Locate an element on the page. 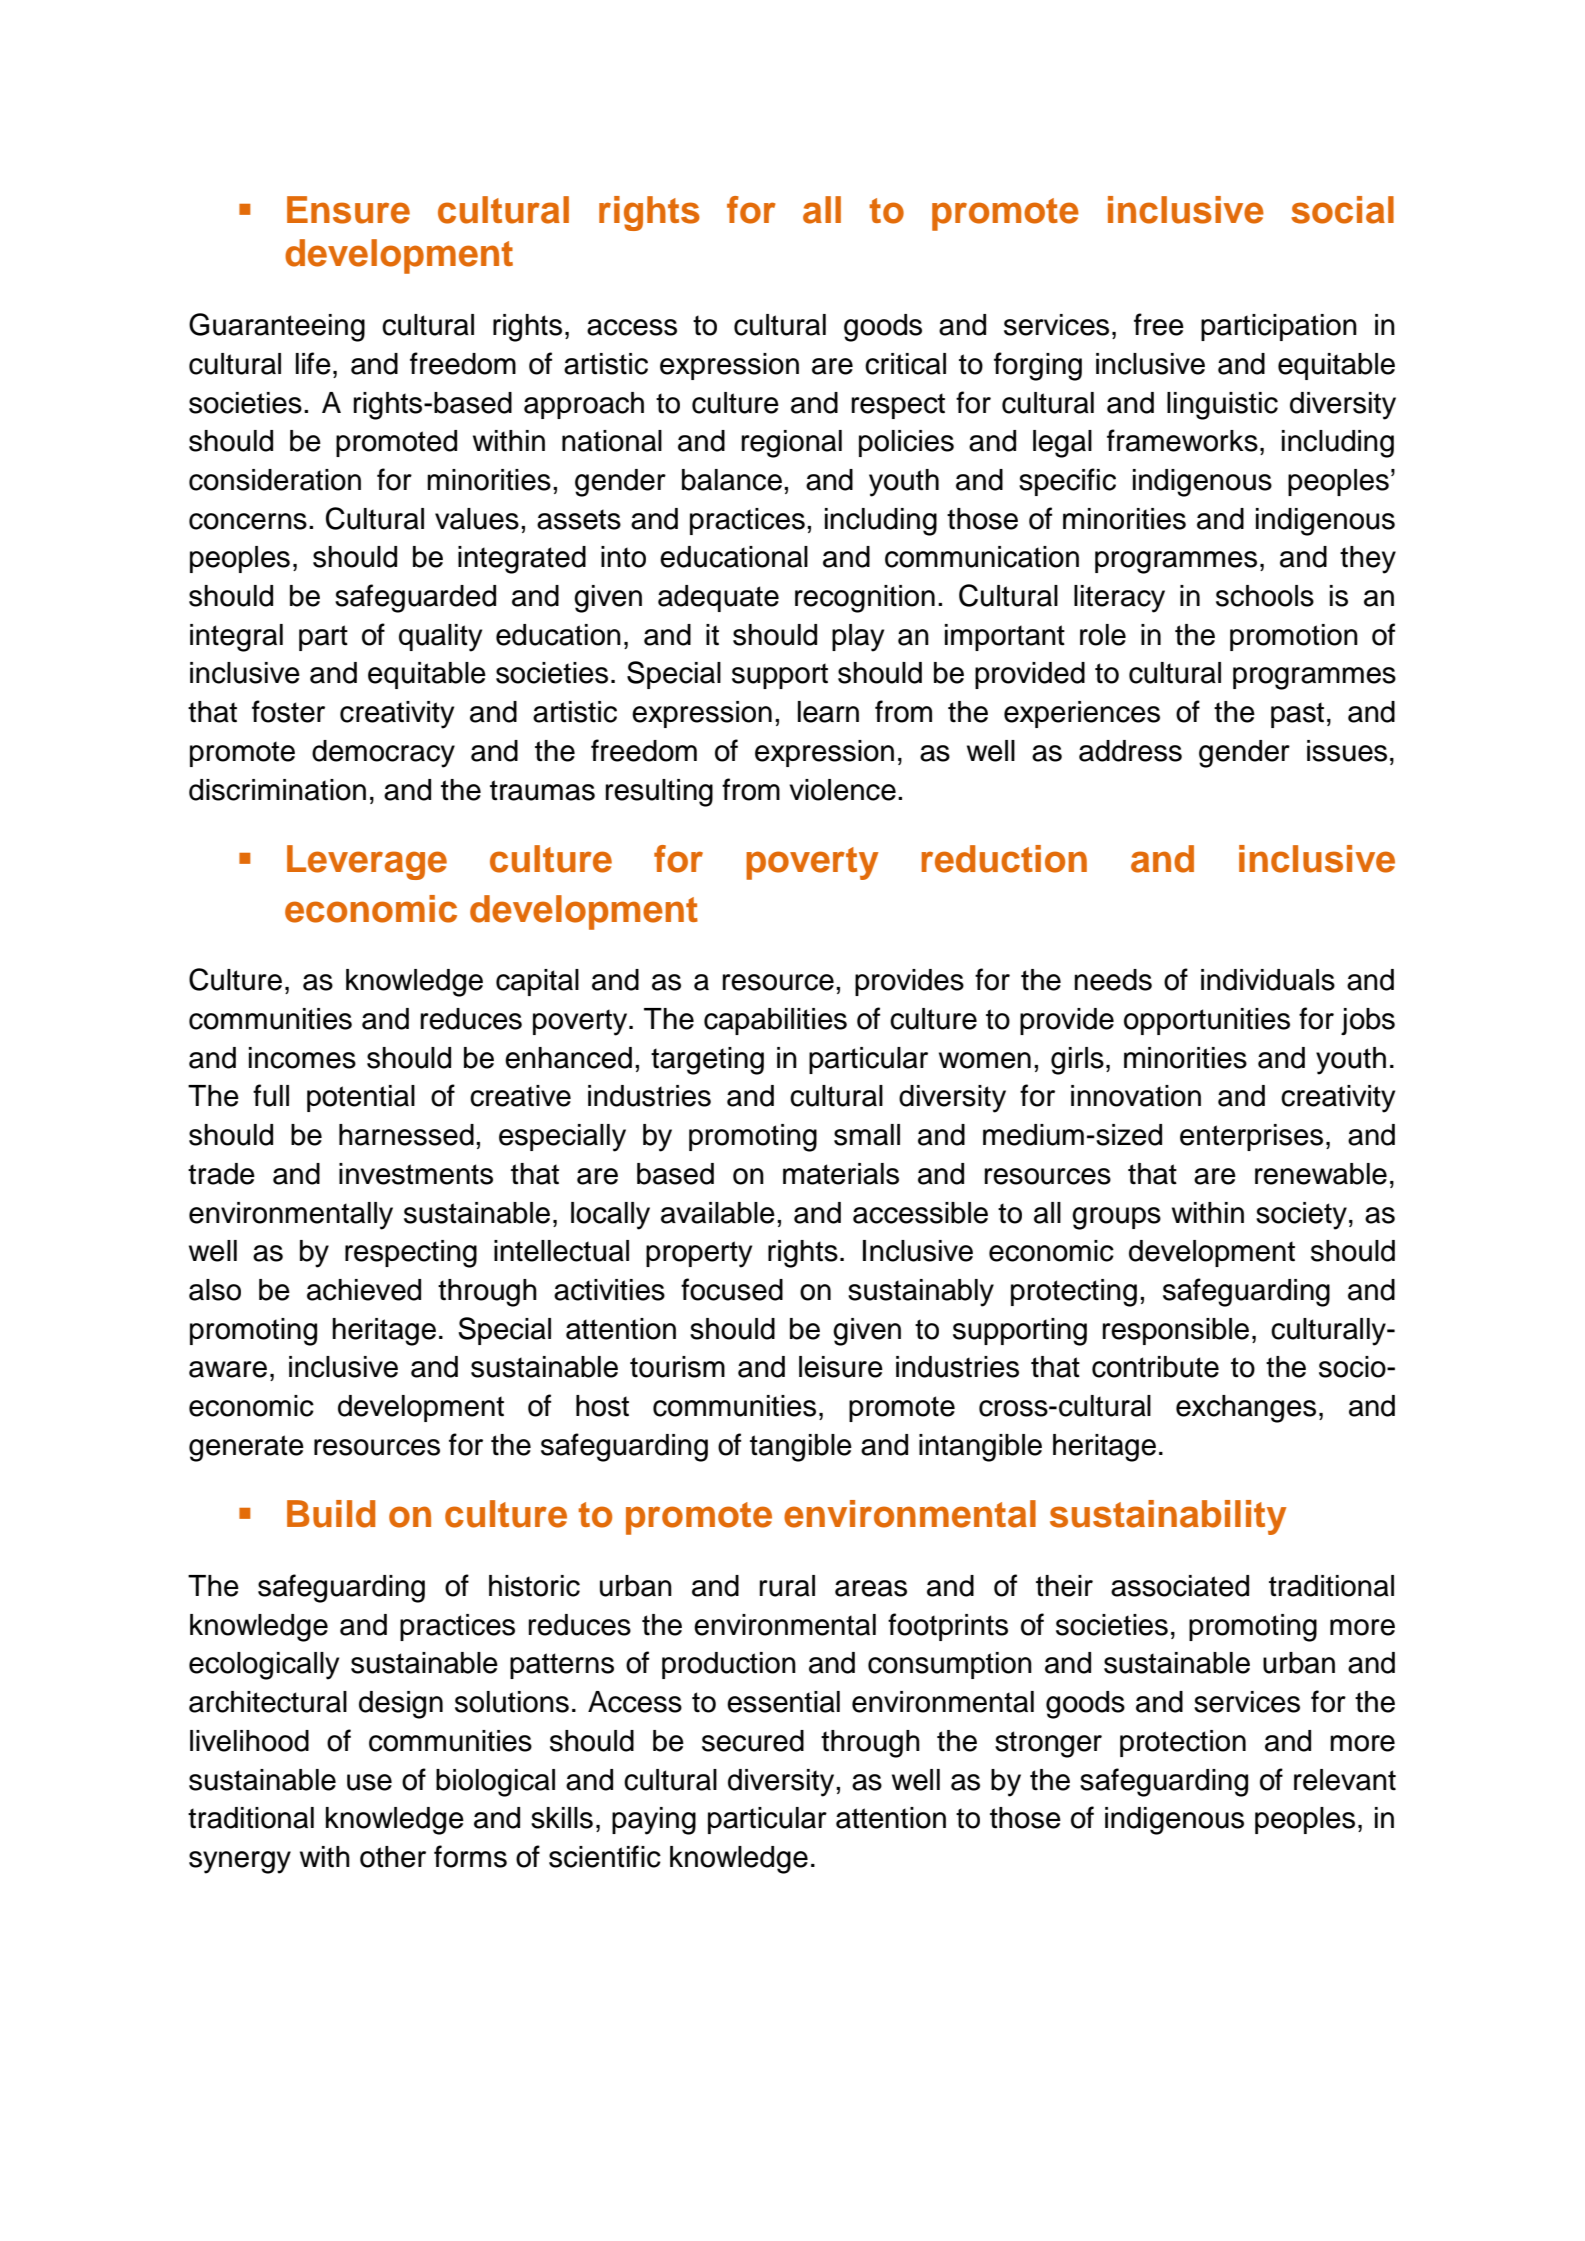 This image has width=1585, height=2241. exchanges is located at coordinates (1246, 1409).
